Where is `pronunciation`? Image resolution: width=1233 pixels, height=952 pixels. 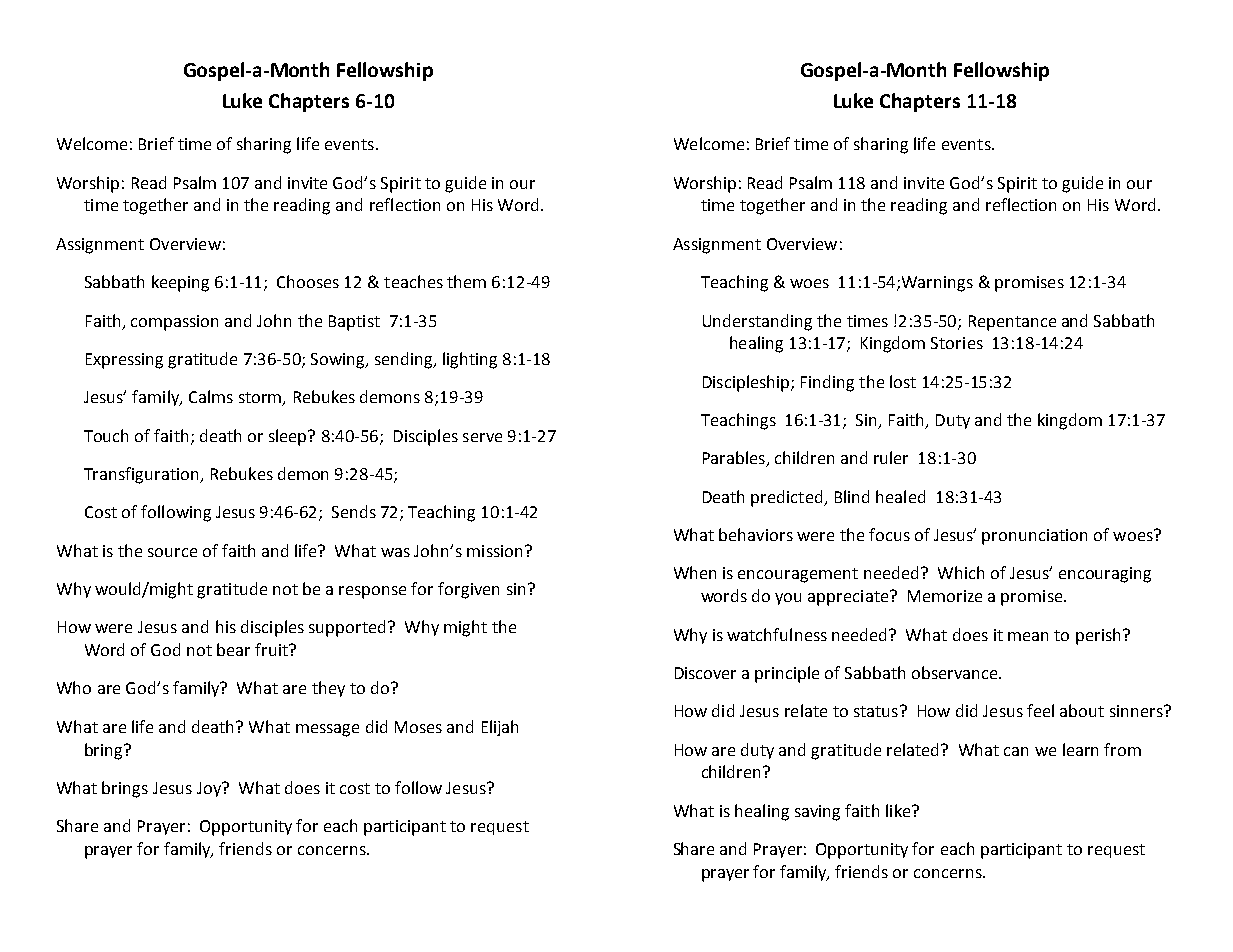
pronunciation is located at coordinates (1034, 537).
